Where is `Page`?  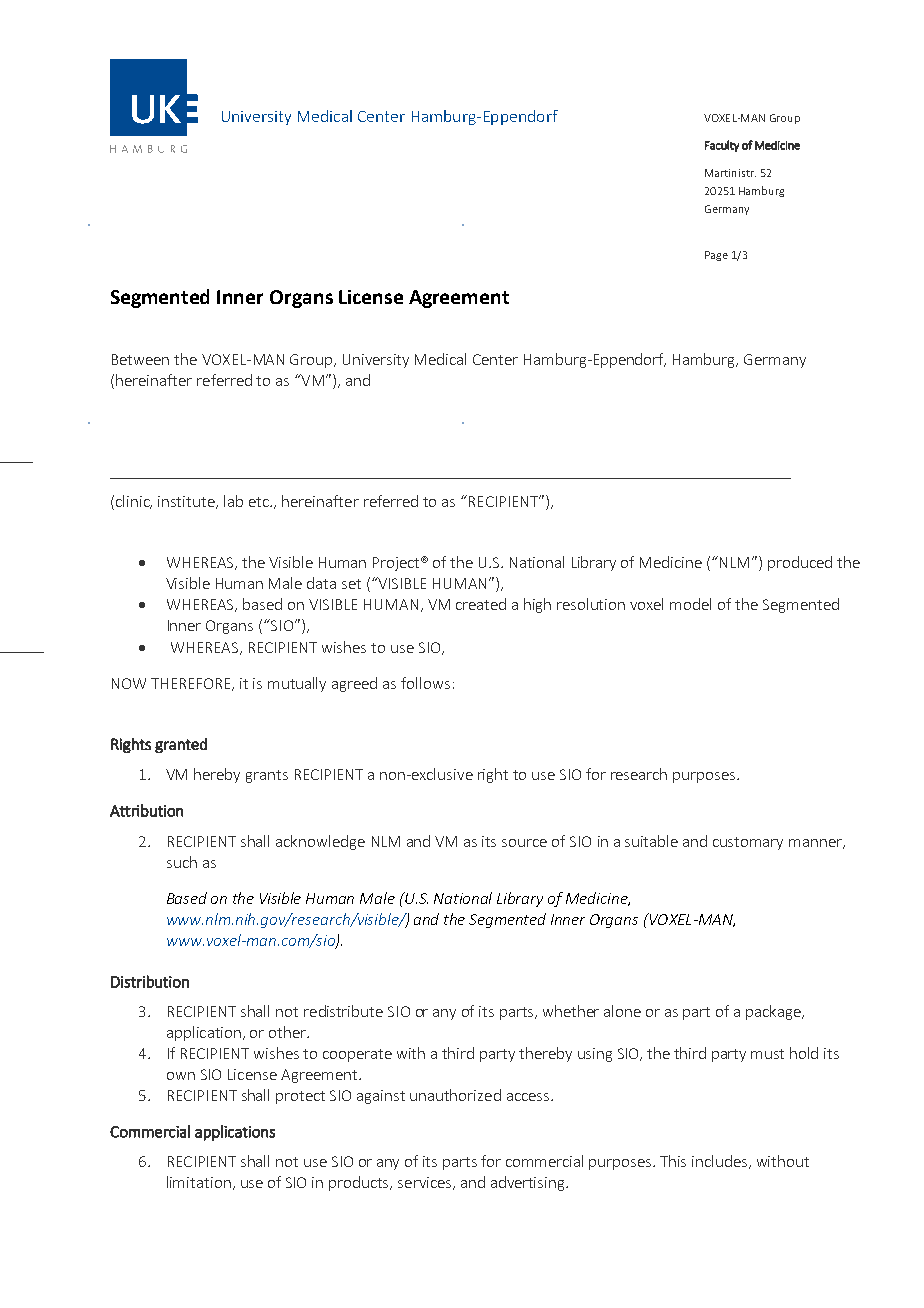 Page is located at coordinates (716, 256).
